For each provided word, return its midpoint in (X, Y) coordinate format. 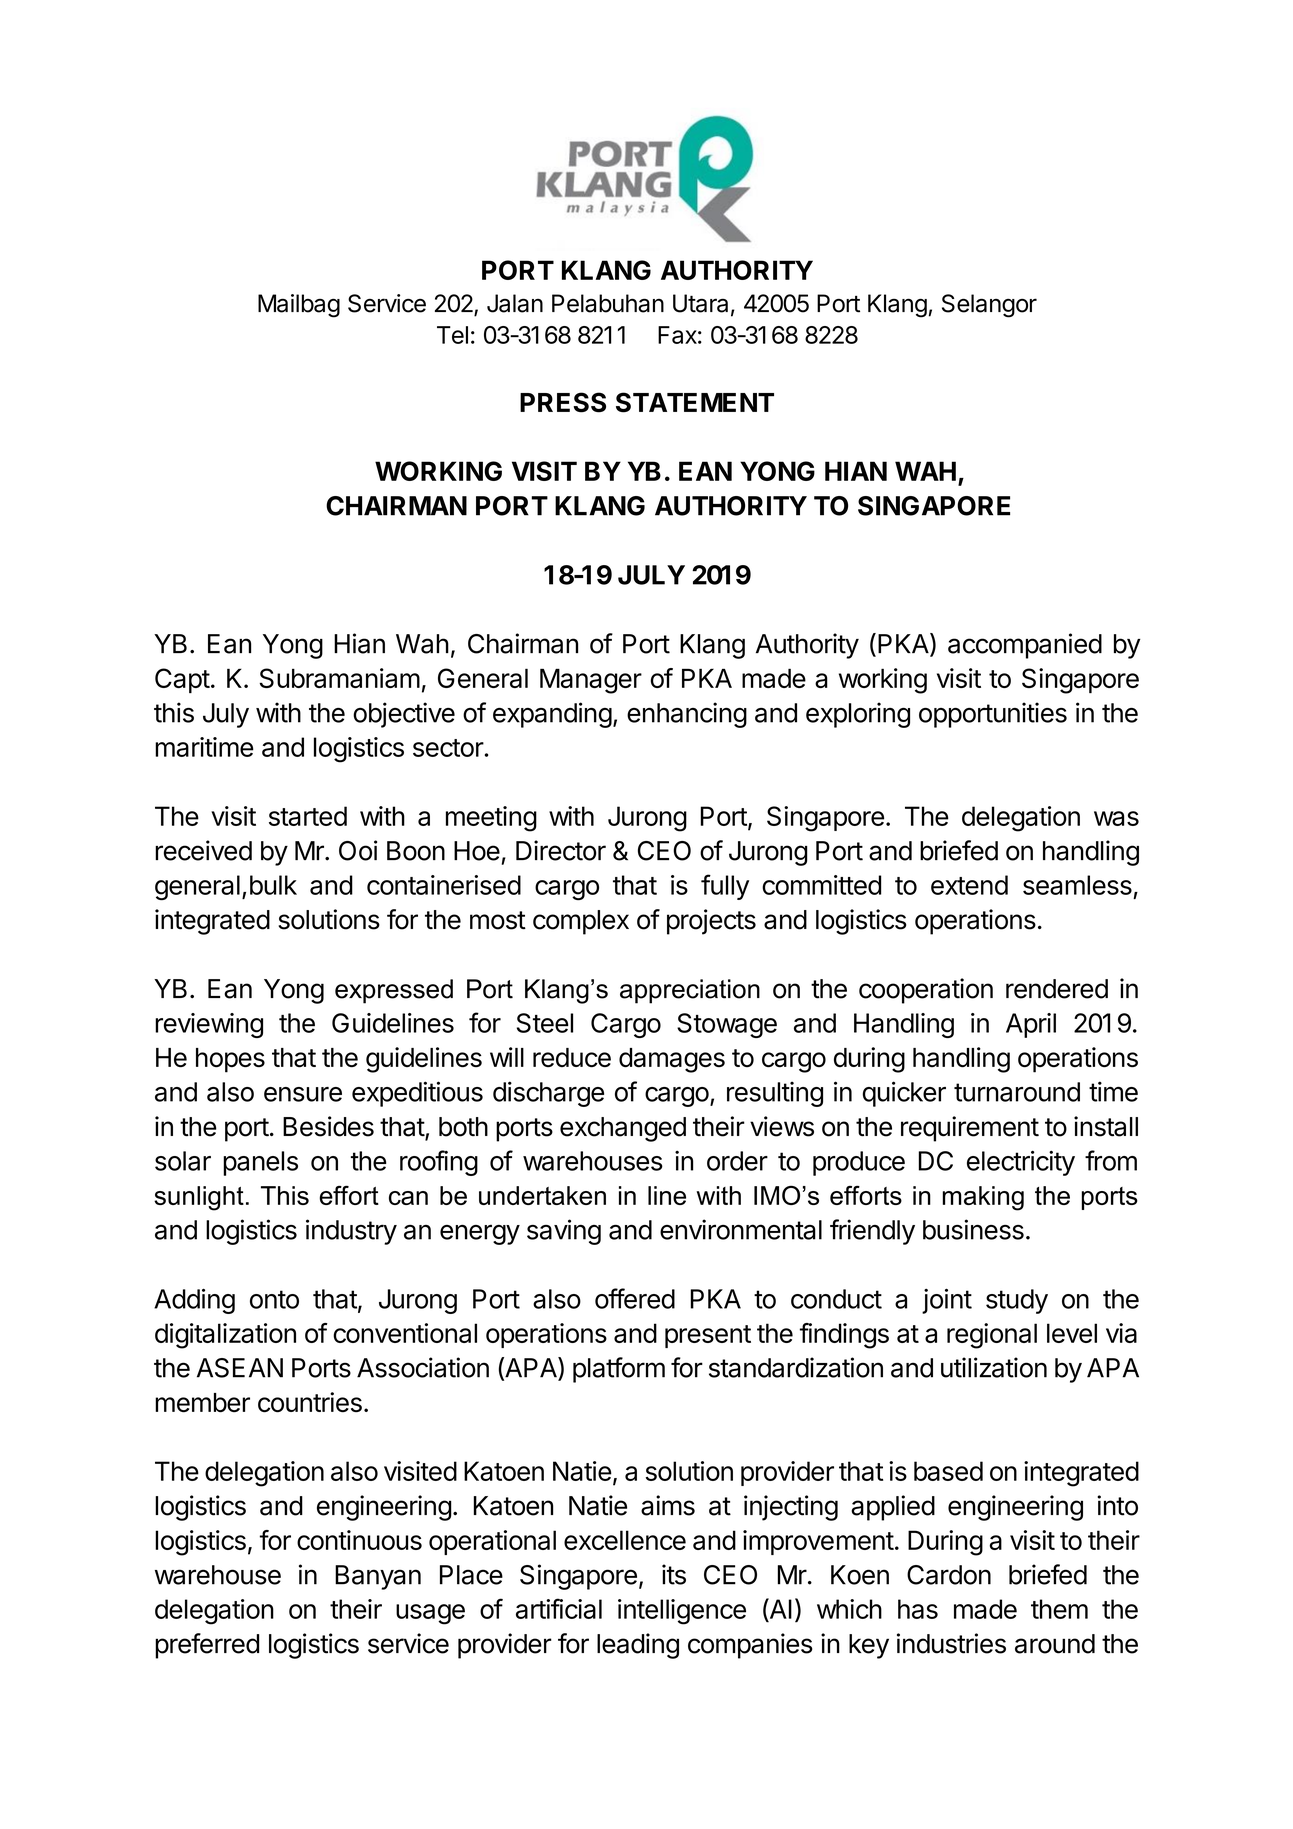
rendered (1057, 989)
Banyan (378, 1577)
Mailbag (299, 306)
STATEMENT (695, 402)
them (1059, 1609)
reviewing (209, 1025)
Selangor (989, 306)
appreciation (690, 991)
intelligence (682, 1612)
